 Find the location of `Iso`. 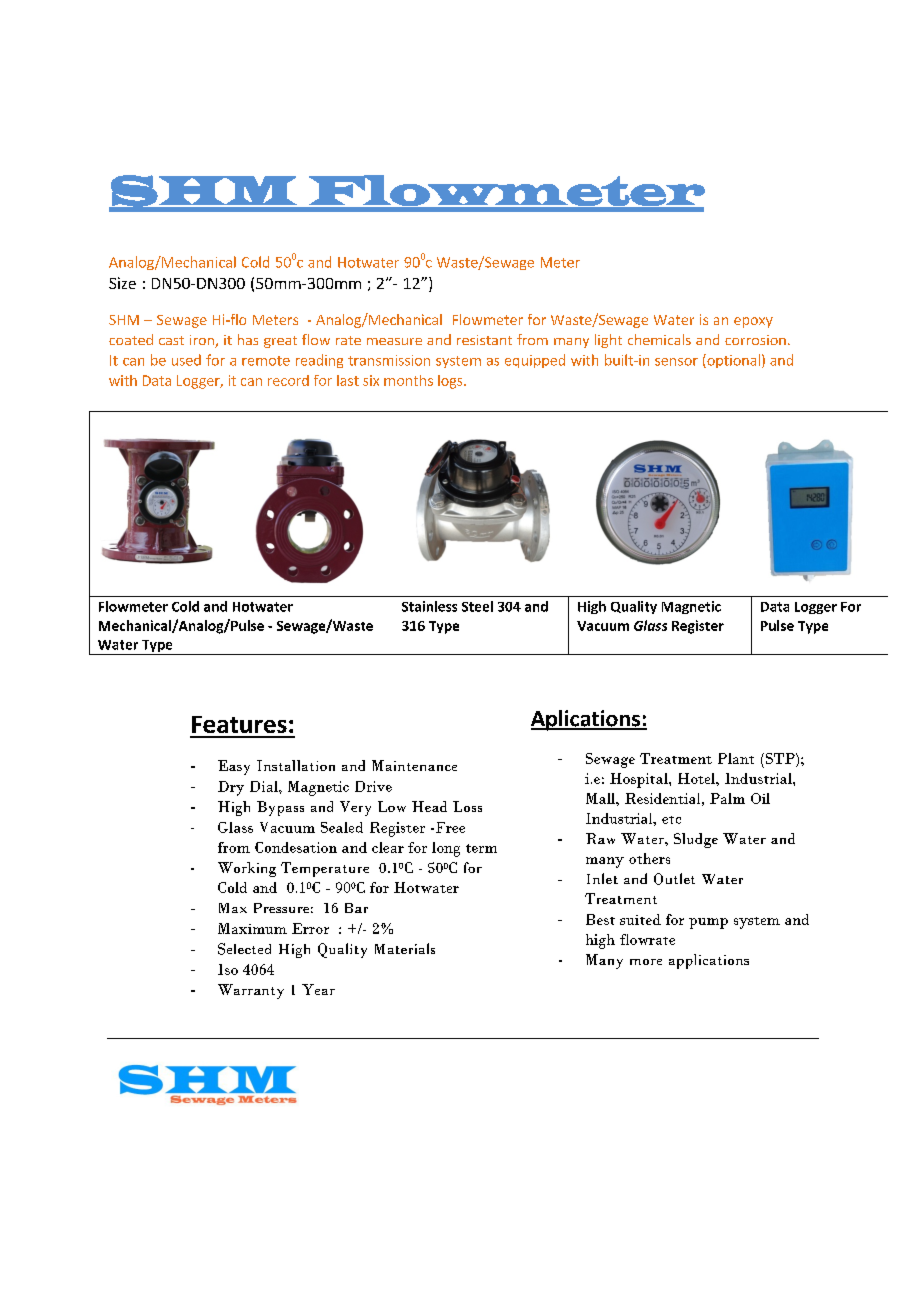

Iso is located at coordinates (228, 969).
